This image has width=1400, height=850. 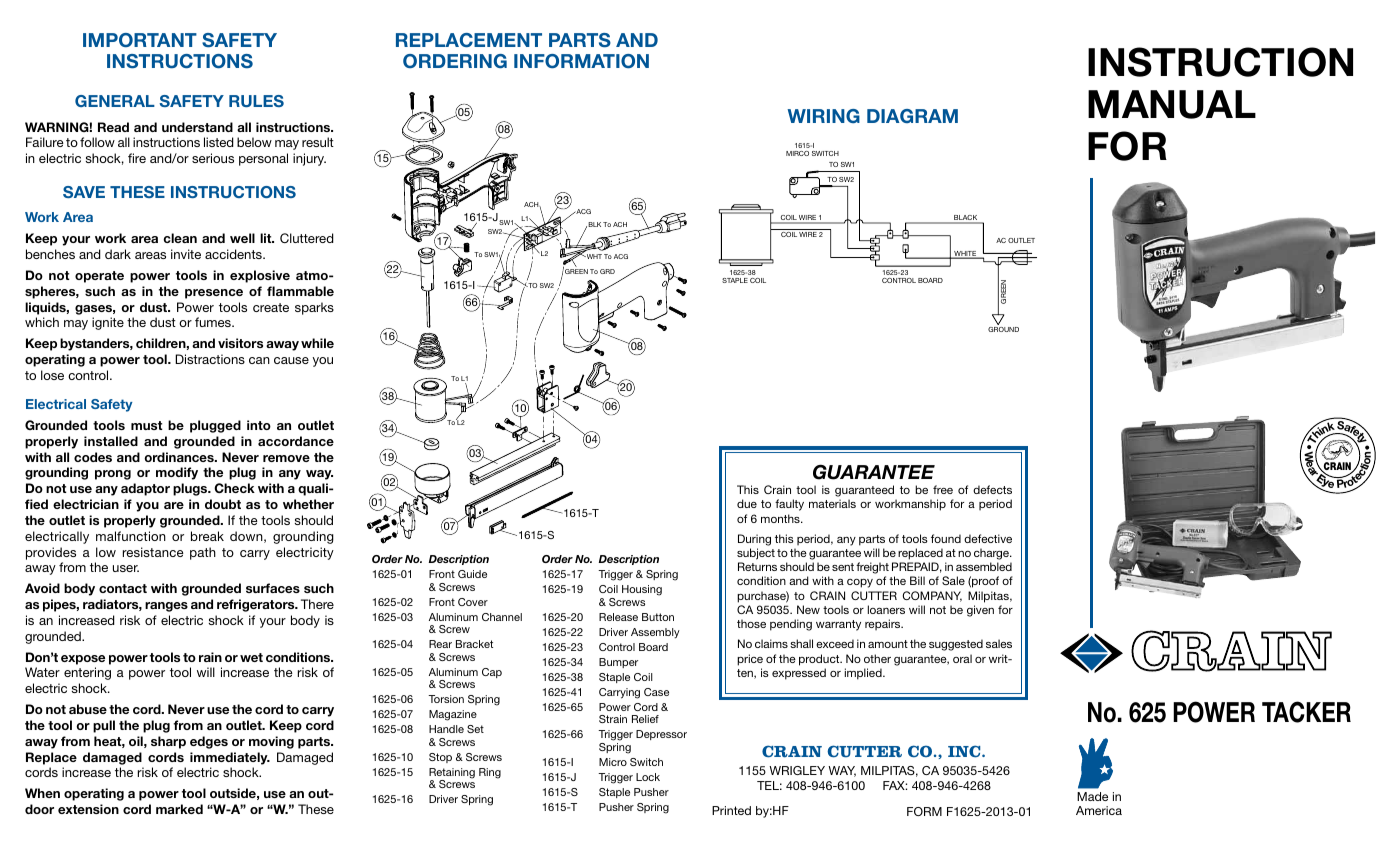 What do you see at coordinates (648, 777) in the image?
I see `Lock` at bounding box center [648, 777].
